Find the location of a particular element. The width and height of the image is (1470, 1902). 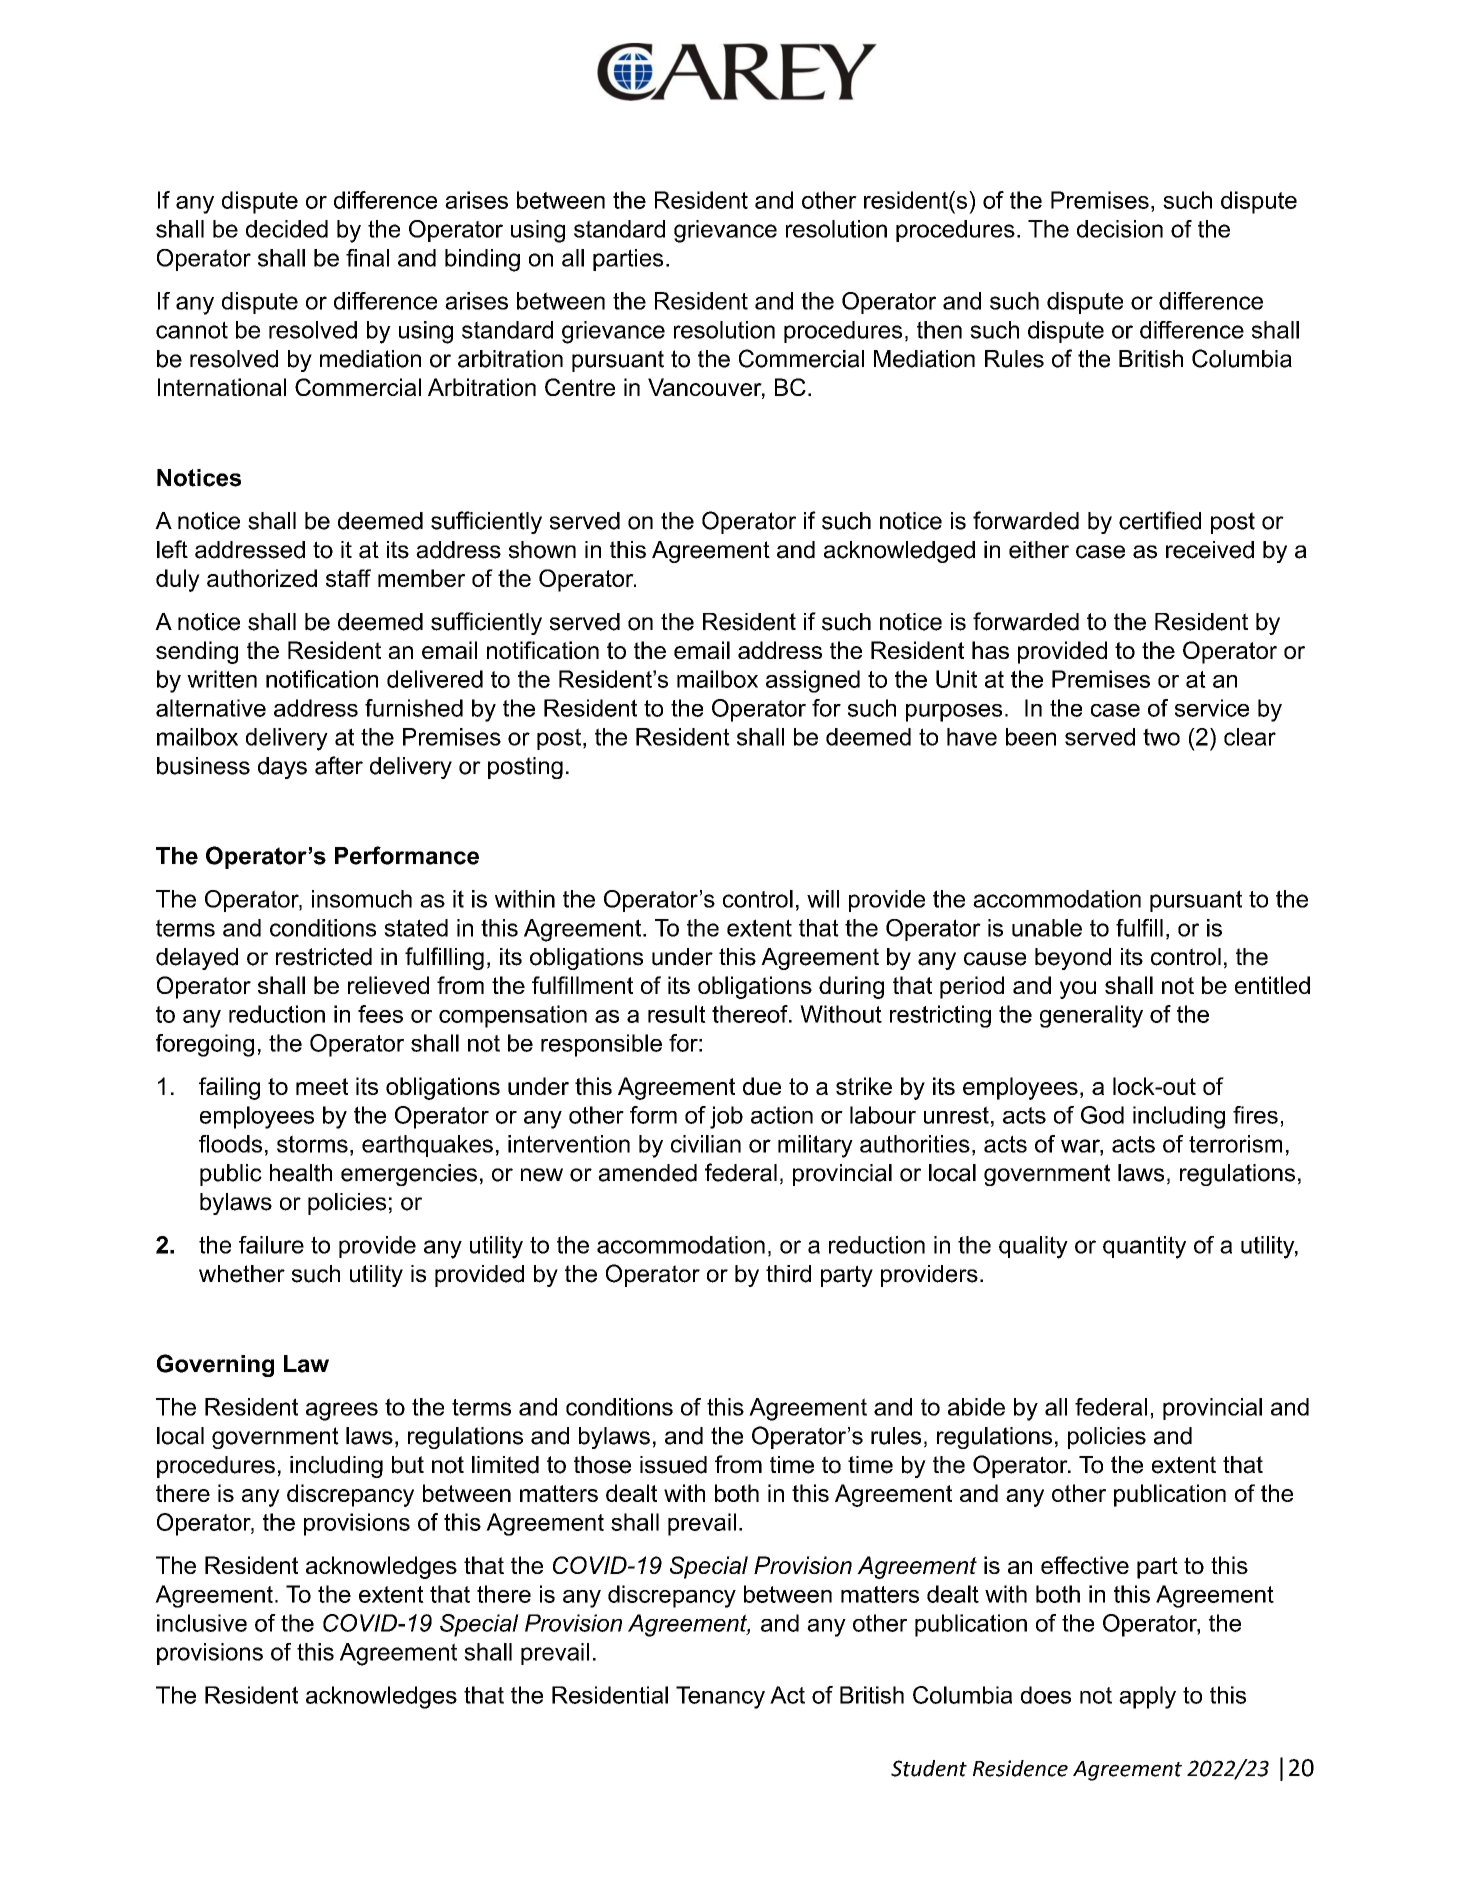

two is located at coordinates (1161, 737).
